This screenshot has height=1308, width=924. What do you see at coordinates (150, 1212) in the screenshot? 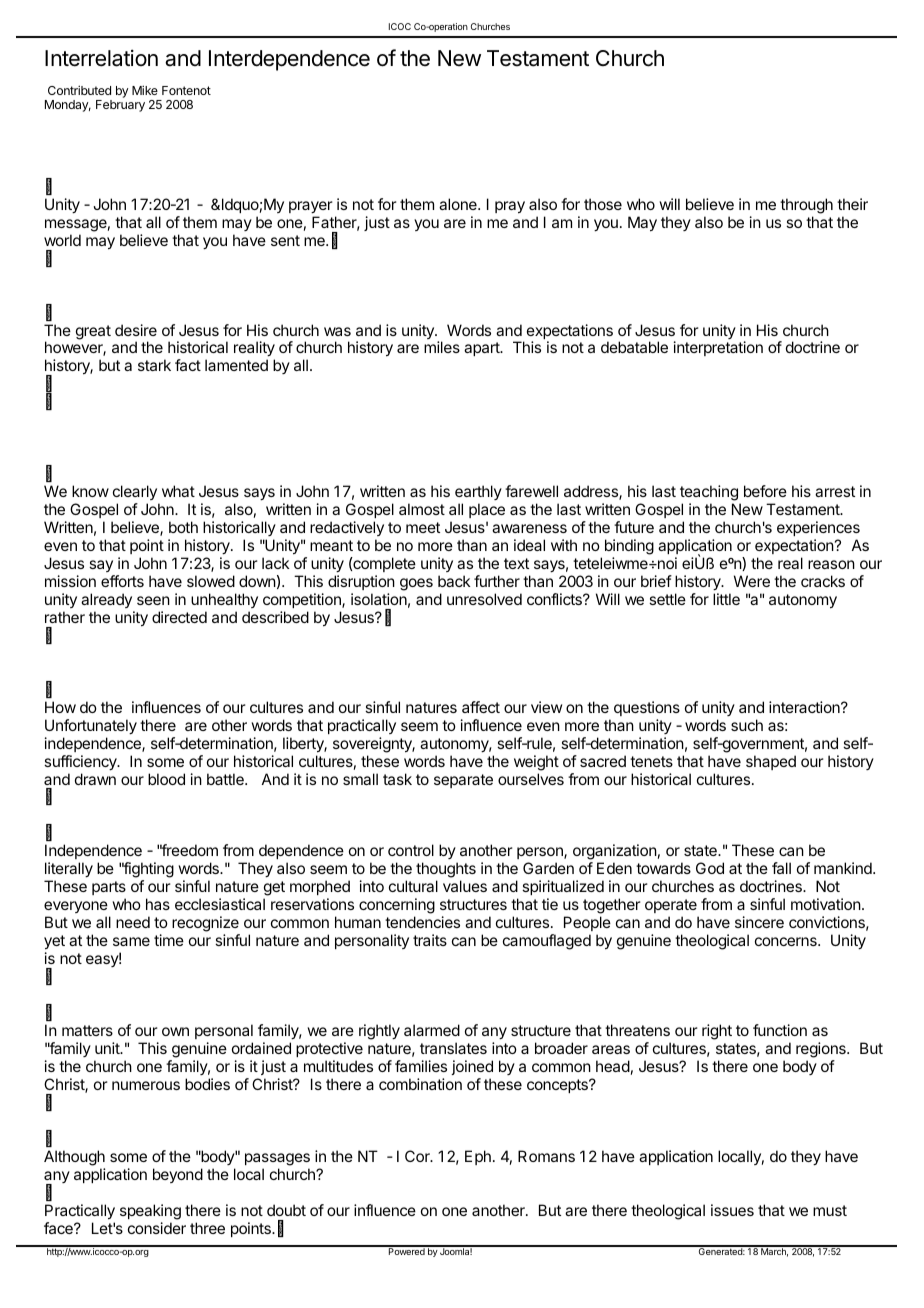
I see `speaking` at bounding box center [150, 1212].
